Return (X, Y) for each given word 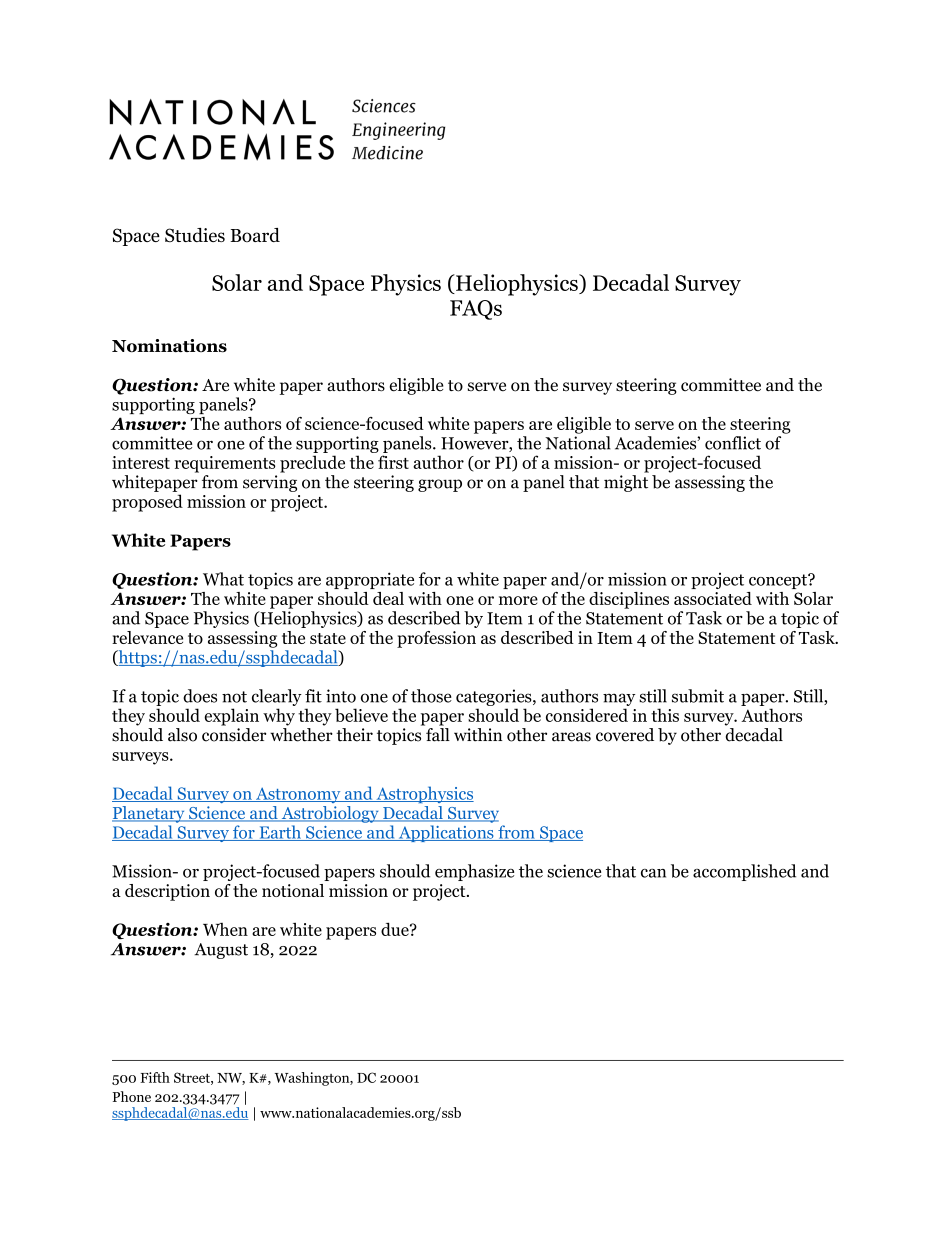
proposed (147, 503)
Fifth (155, 1077)
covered (625, 735)
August (221, 951)
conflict (733, 443)
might (626, 483)
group (440, 485)
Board (255, 235)
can (653, 873)
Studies (195, 235)
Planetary (149, 814)
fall (438, 735)
